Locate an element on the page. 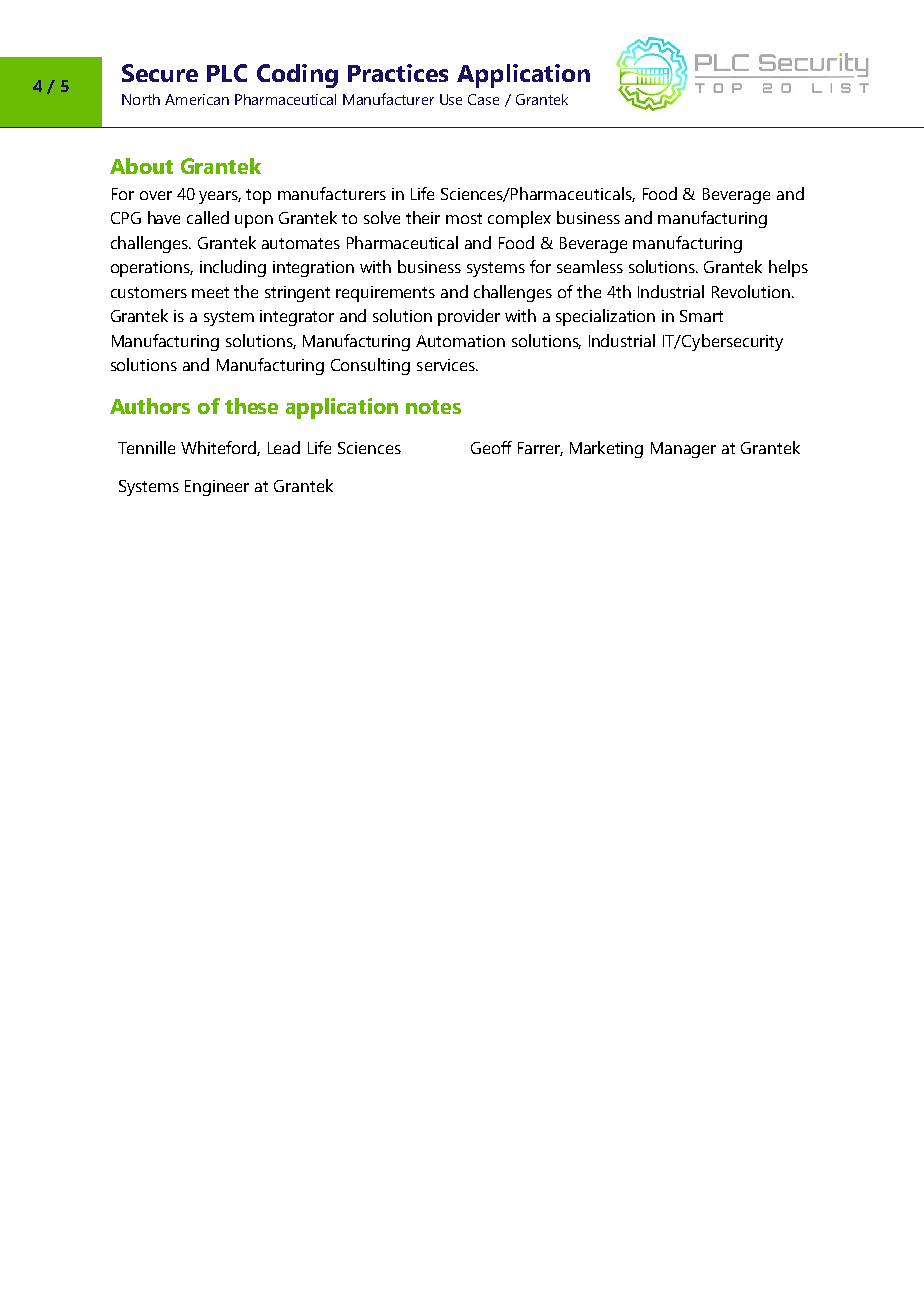  Case is located at coordinates (483, 99).
